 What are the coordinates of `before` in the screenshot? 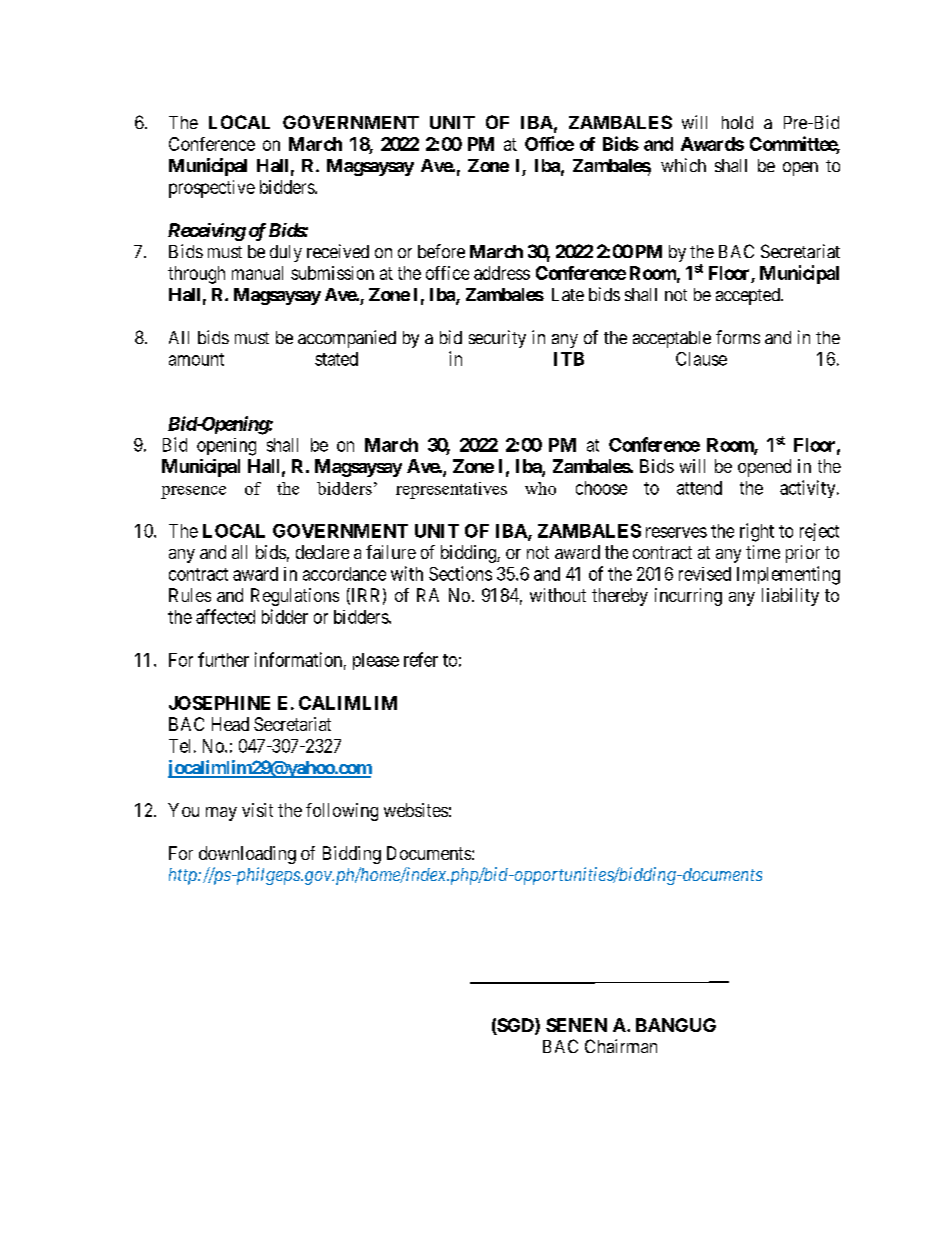 It's located at (441, 251).
